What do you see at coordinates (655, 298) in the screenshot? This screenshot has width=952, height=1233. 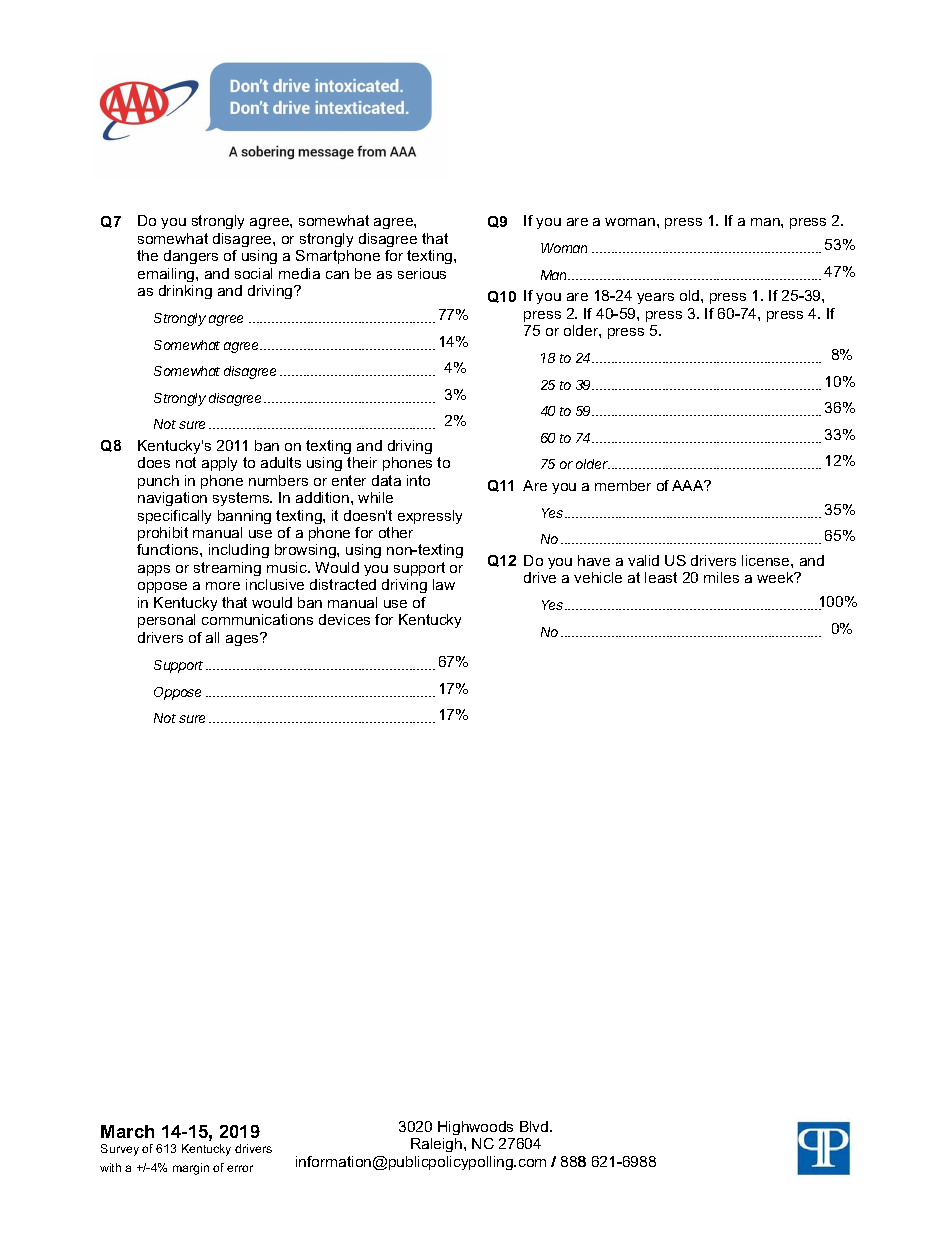 I see `years` at bounding box center [655, 298].
